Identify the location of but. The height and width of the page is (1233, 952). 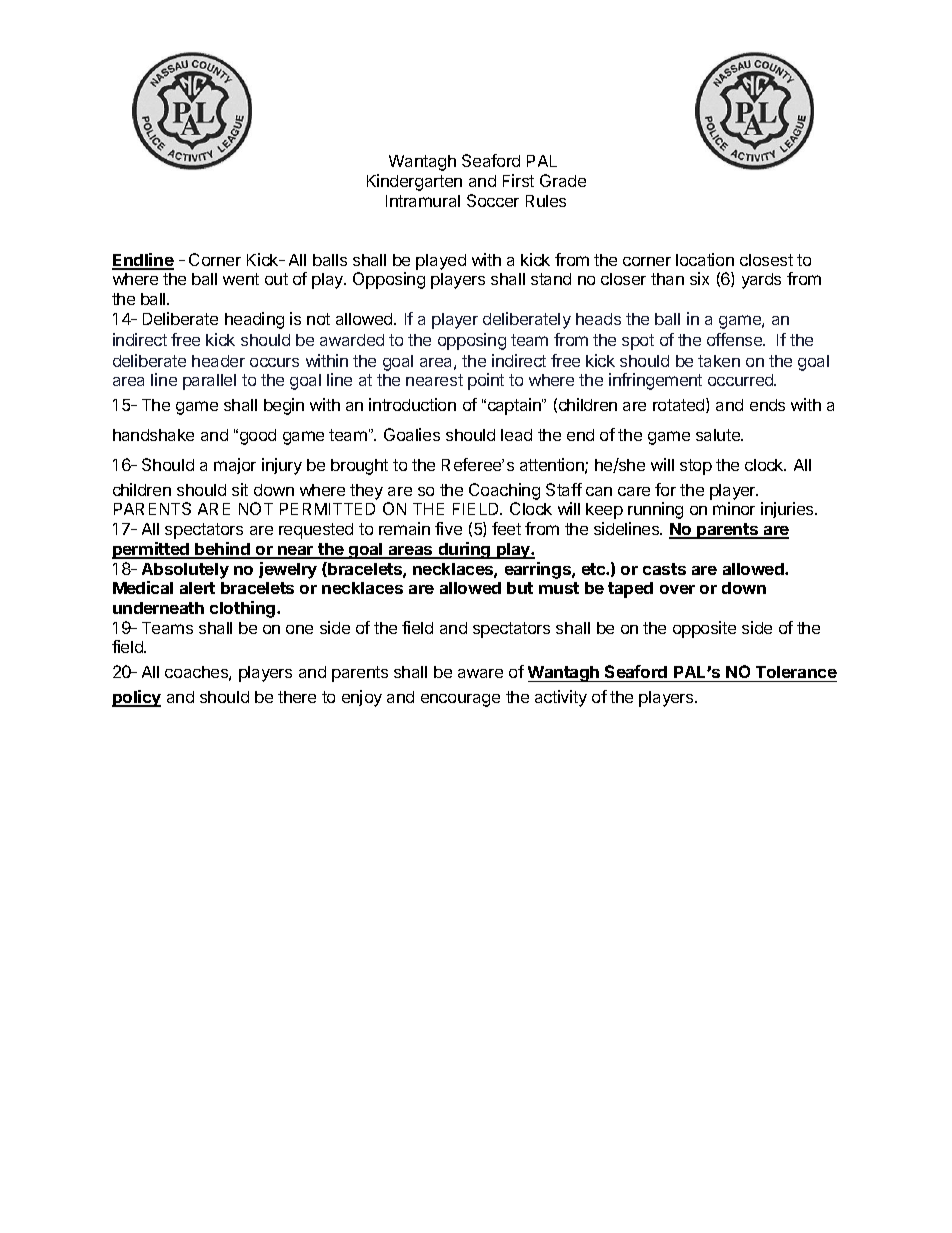
(520, 588).
